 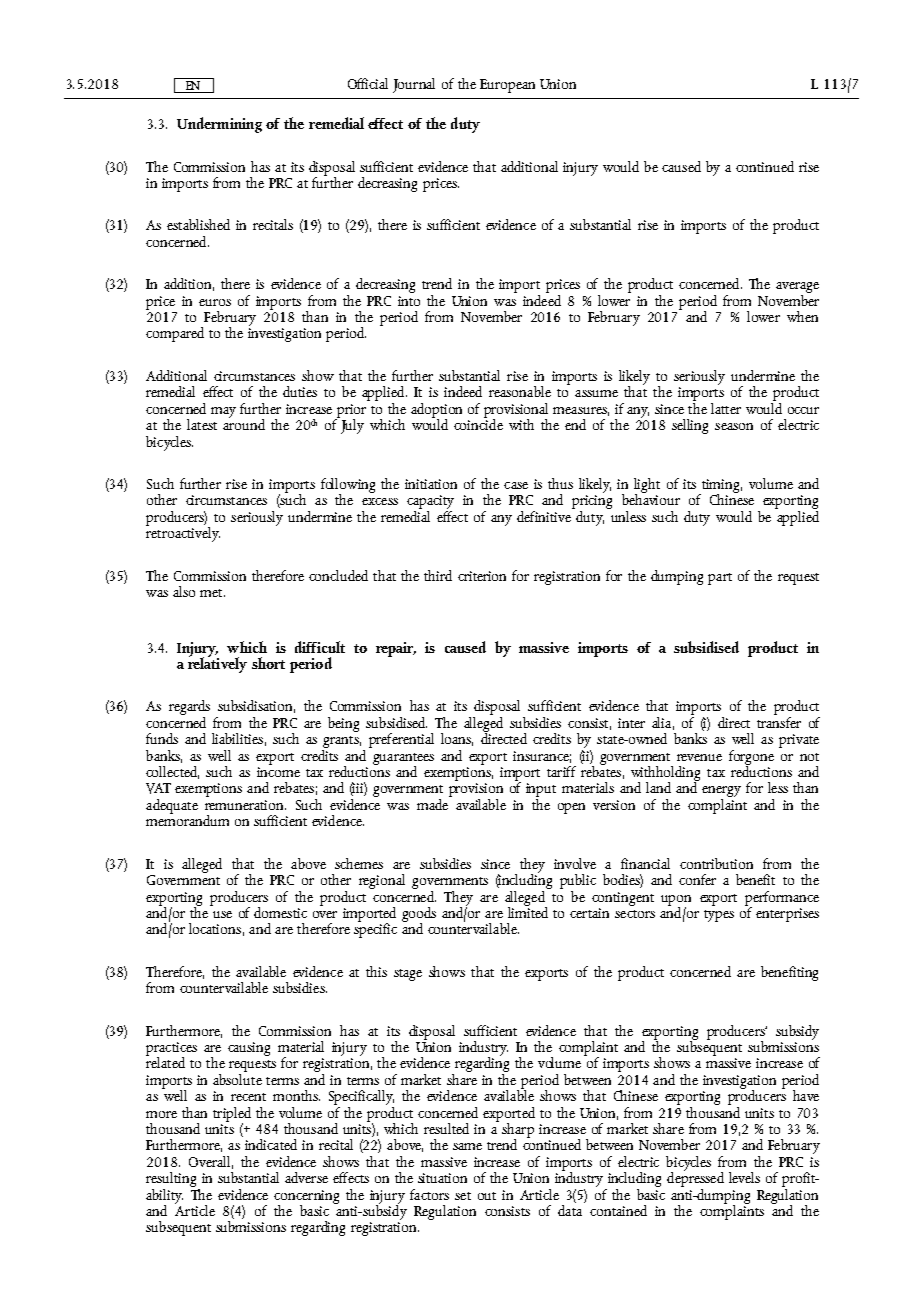 I want to click on energy, so click(x=721, y=793).
